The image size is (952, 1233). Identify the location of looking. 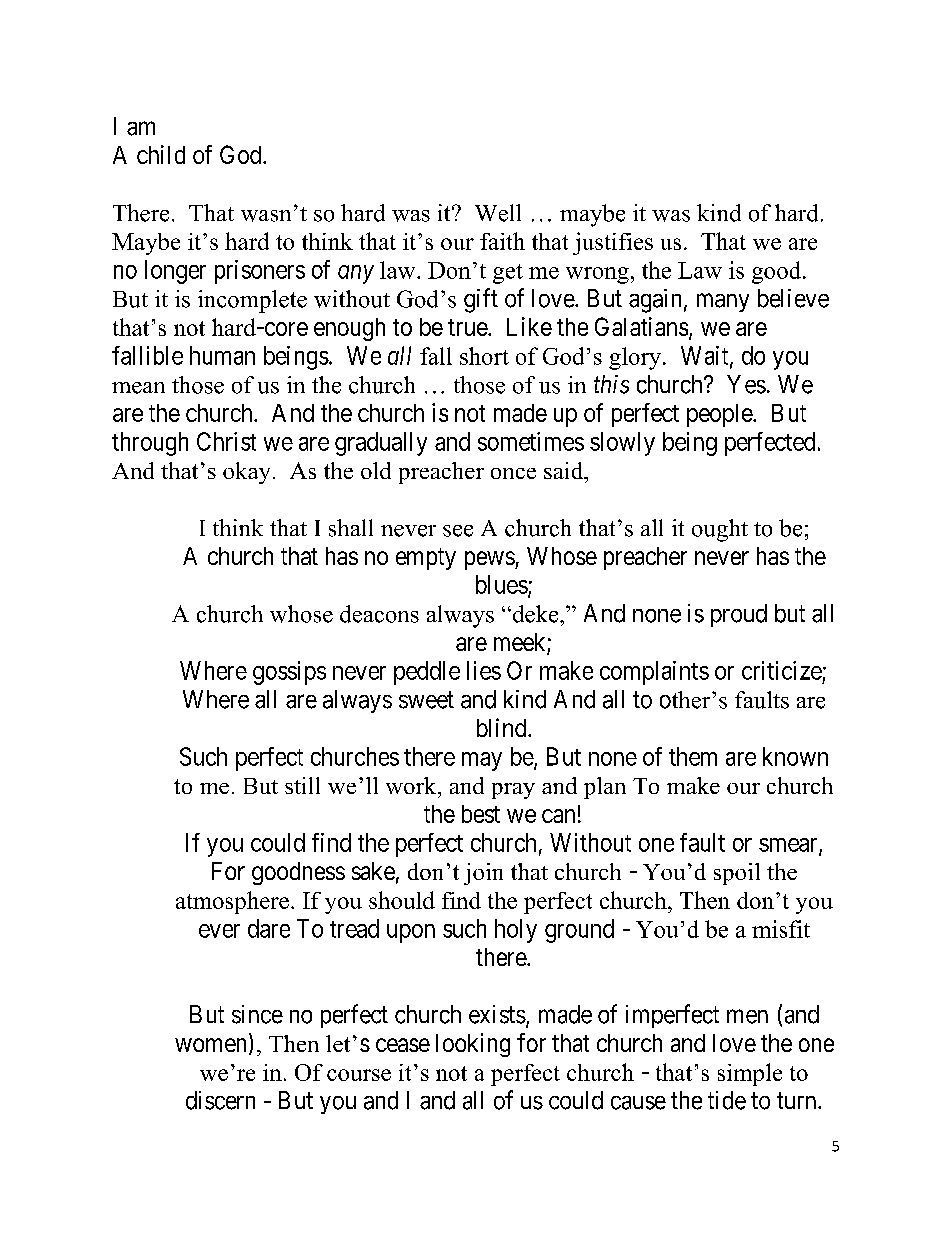
(473, 1045).
